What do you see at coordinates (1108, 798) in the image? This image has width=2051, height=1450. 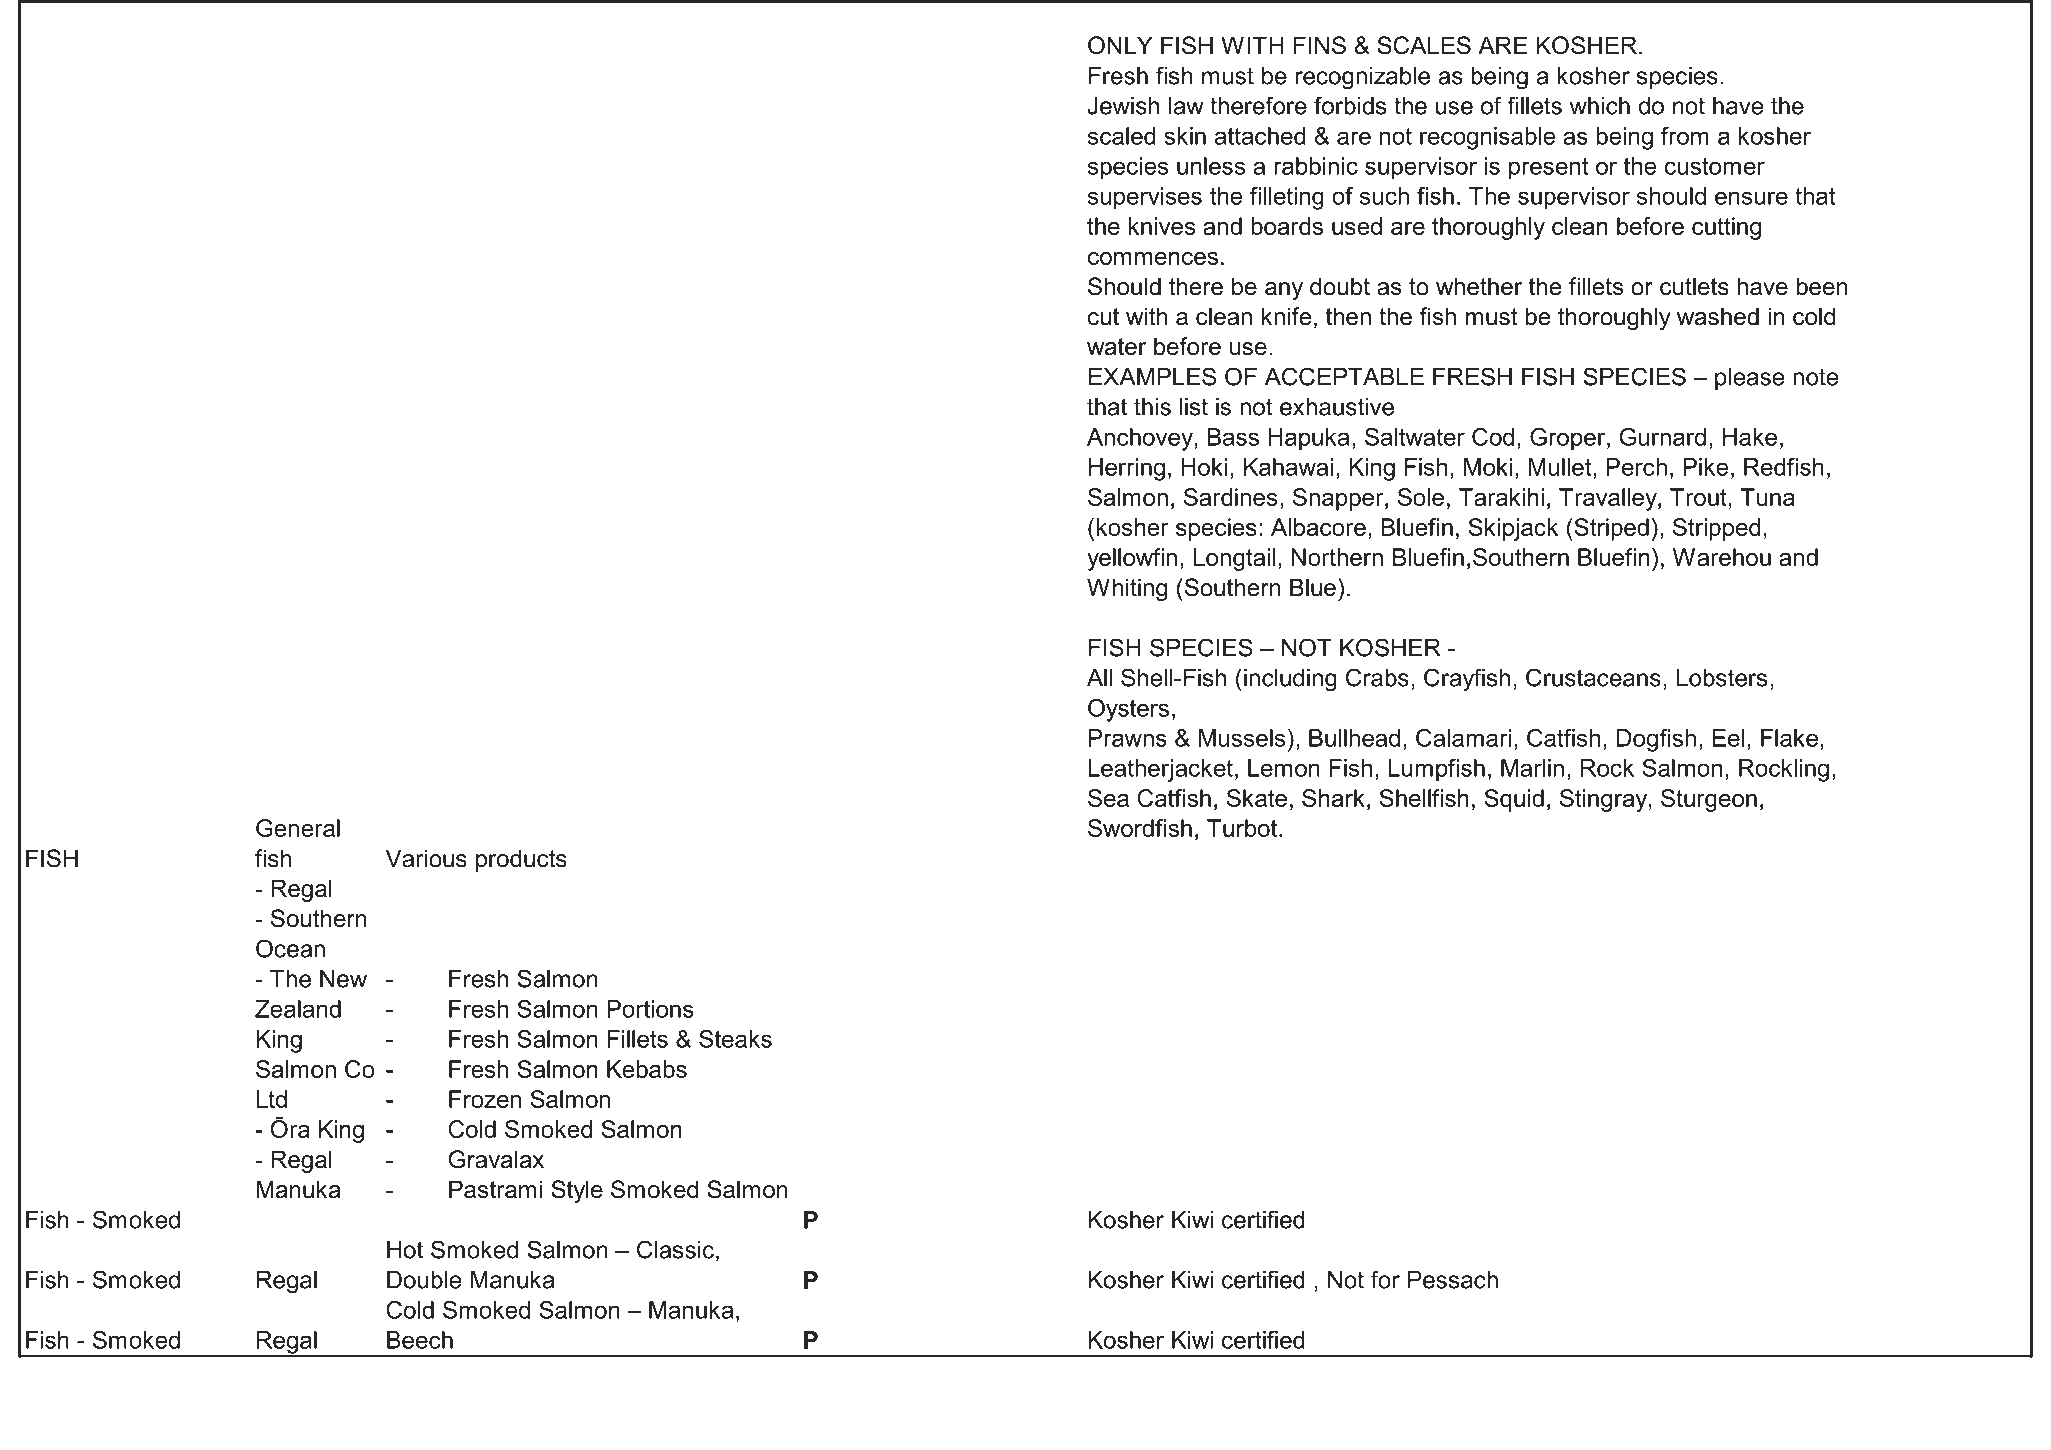 I see `Sea` at bounding box center [1108, 798].
